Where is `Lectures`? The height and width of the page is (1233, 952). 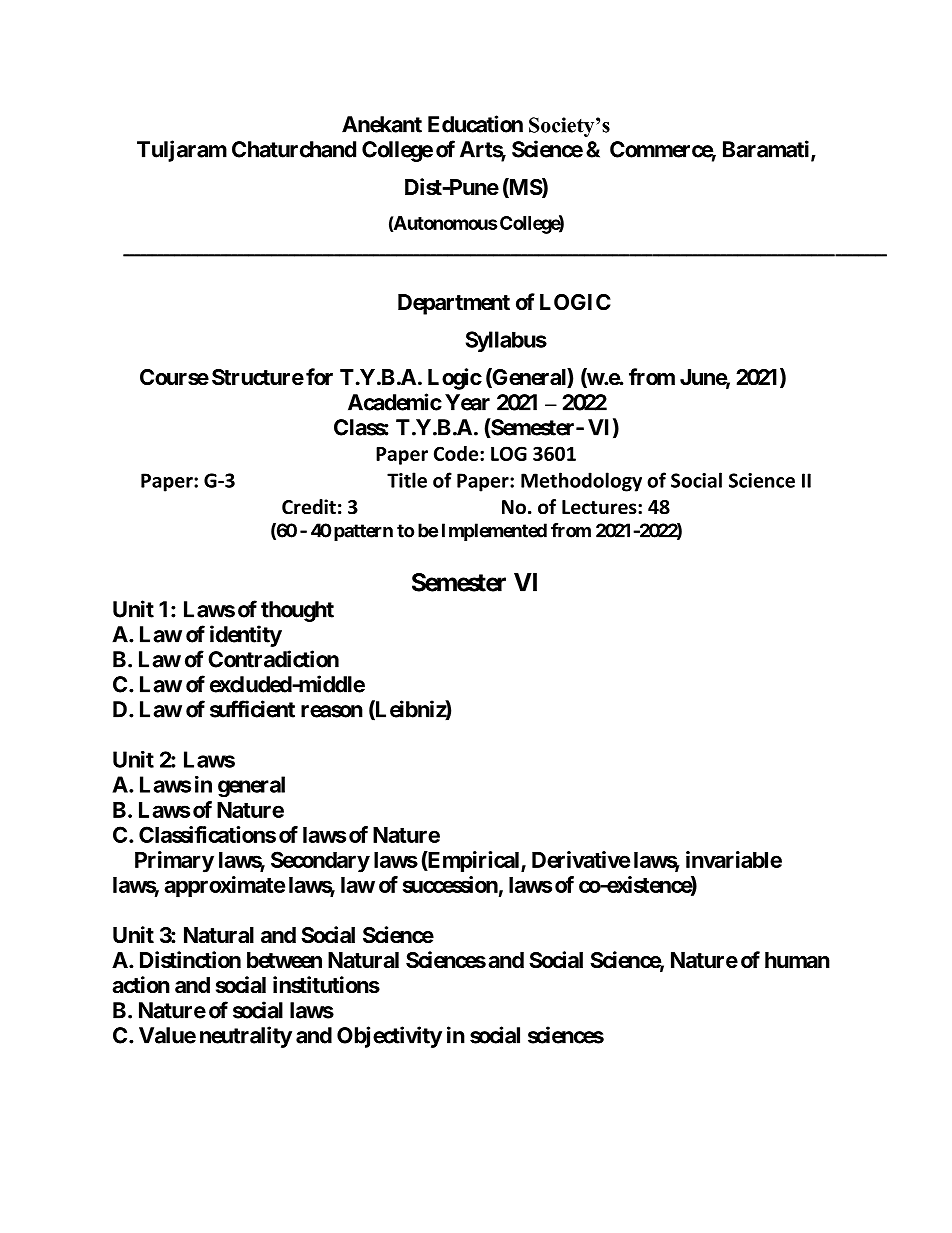 Lectures is located at coordinates (600, 507).
